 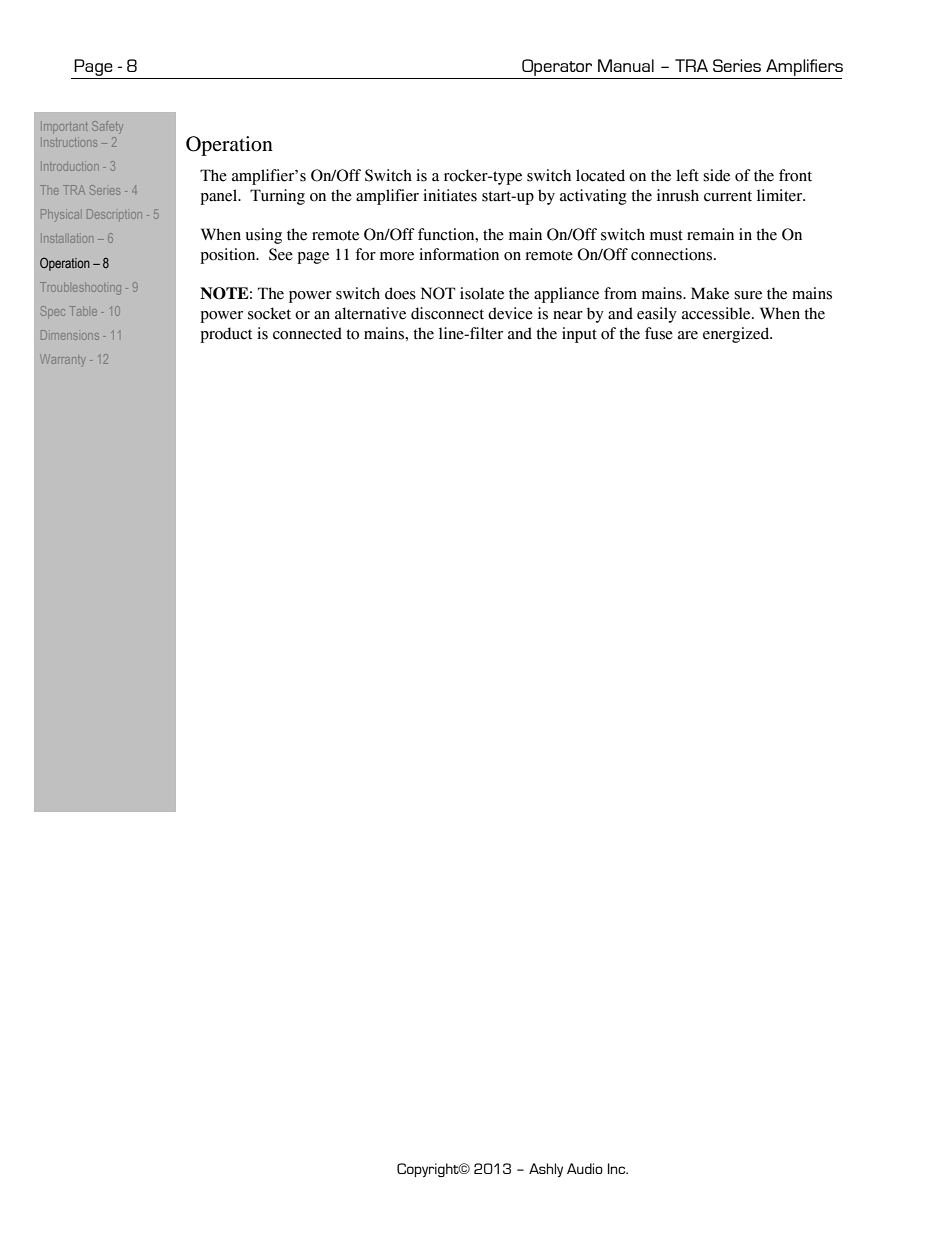 What do you see at coordinates (226, 335) in the page?
I see `product` at bounding box center [226, 335].
